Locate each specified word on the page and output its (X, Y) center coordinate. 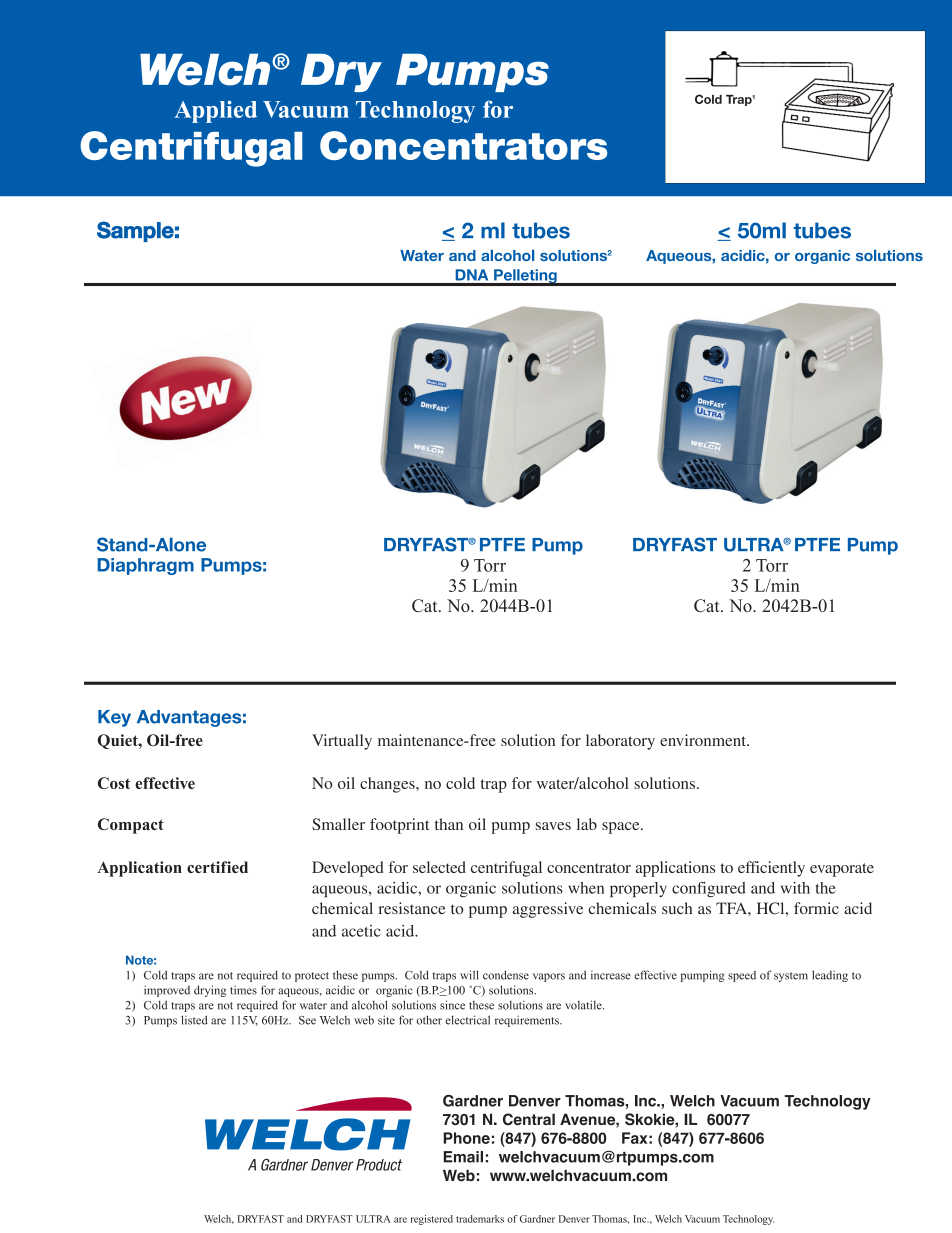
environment (704, 740)
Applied (215, 111)
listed (194, 1020)
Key (114, 718)
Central (529, 1119)
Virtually (342, 742)
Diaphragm (146, 566)
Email (463, 1157)
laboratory (620, 742)
